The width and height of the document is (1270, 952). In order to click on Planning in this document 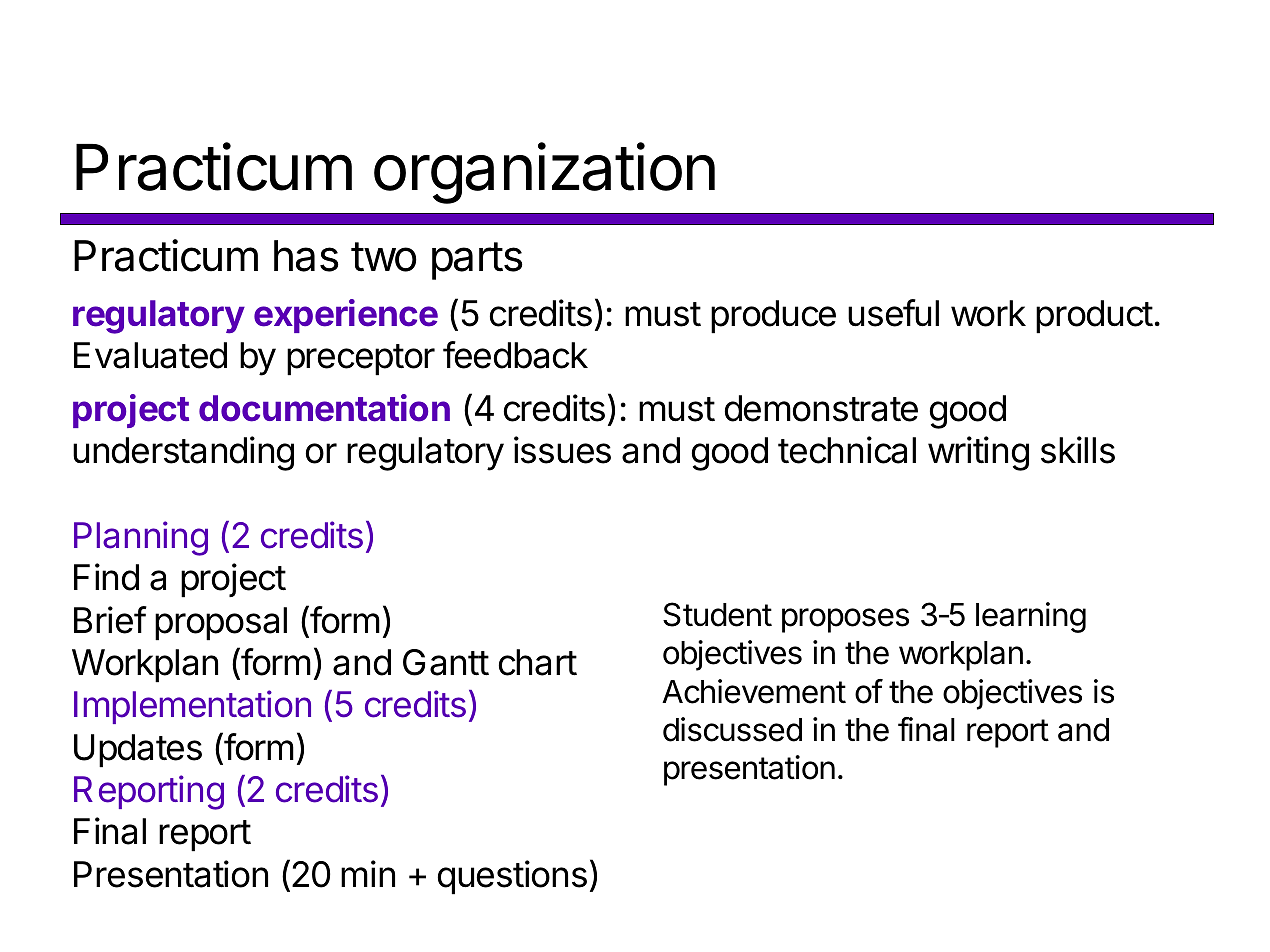, I will do `click(141, 538)`.
